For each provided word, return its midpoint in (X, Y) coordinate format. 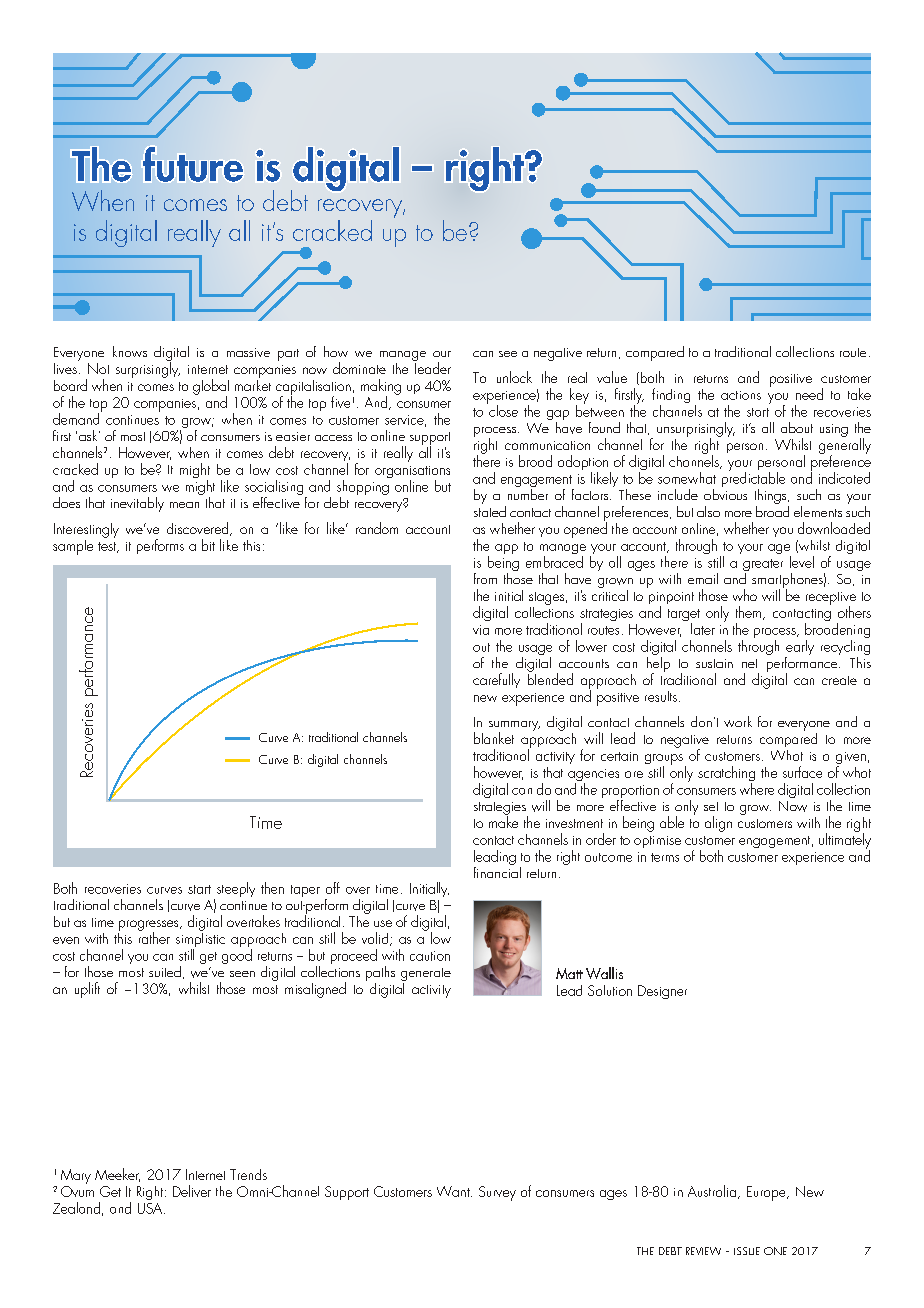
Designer (662, 992)
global (211, 388)
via (481, 630)
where (757, 787)
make (503, 821)
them (750, 613)
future (193, 164)
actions (741, 395)
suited (165, 971)
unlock (514, 377)
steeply (234, 891)
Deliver (192, 1191)
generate (426, 974)
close (502, 409)
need (809, 394)
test (108, 547)
